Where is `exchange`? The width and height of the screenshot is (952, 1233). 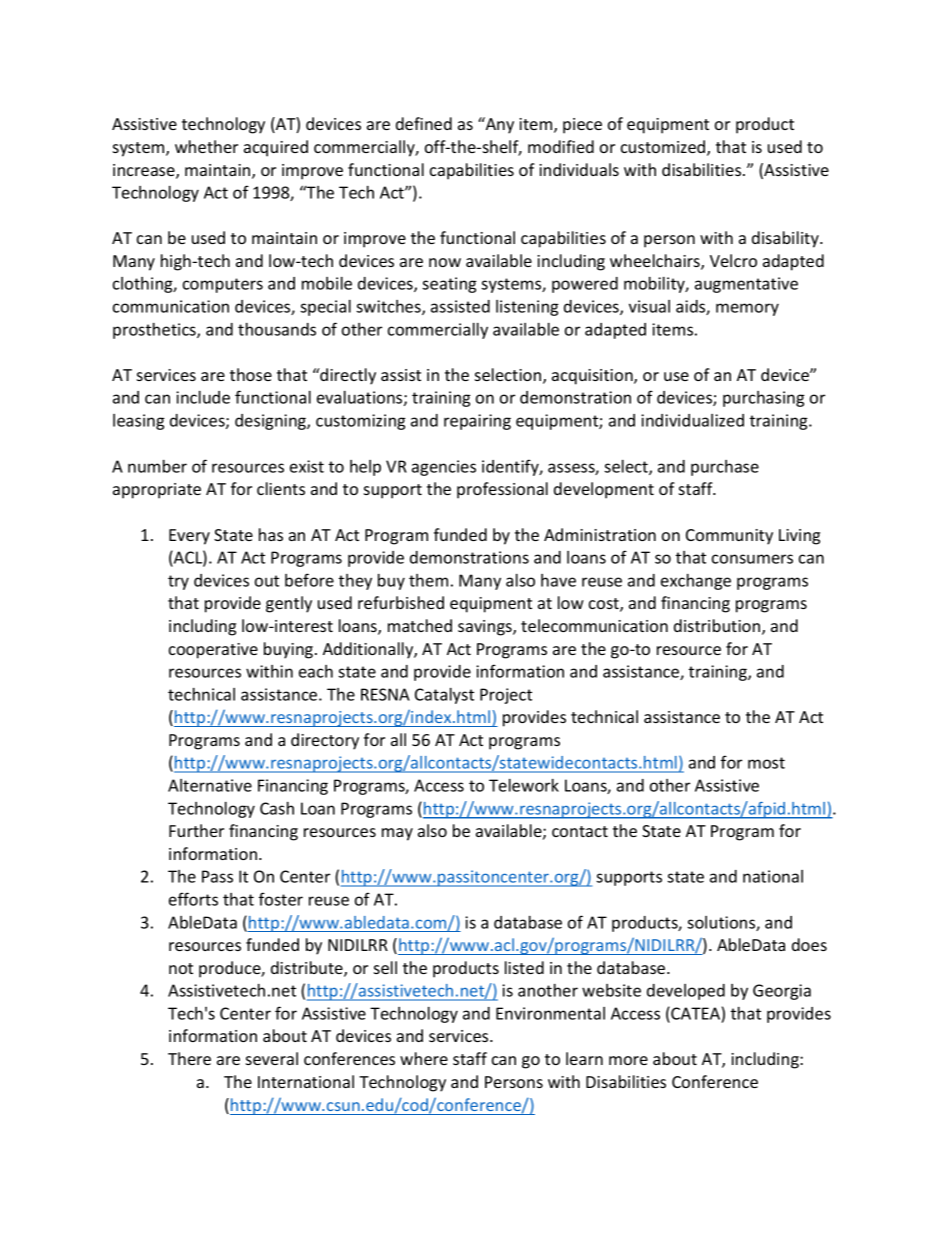
exchange is located at coordinates (696, 582).
